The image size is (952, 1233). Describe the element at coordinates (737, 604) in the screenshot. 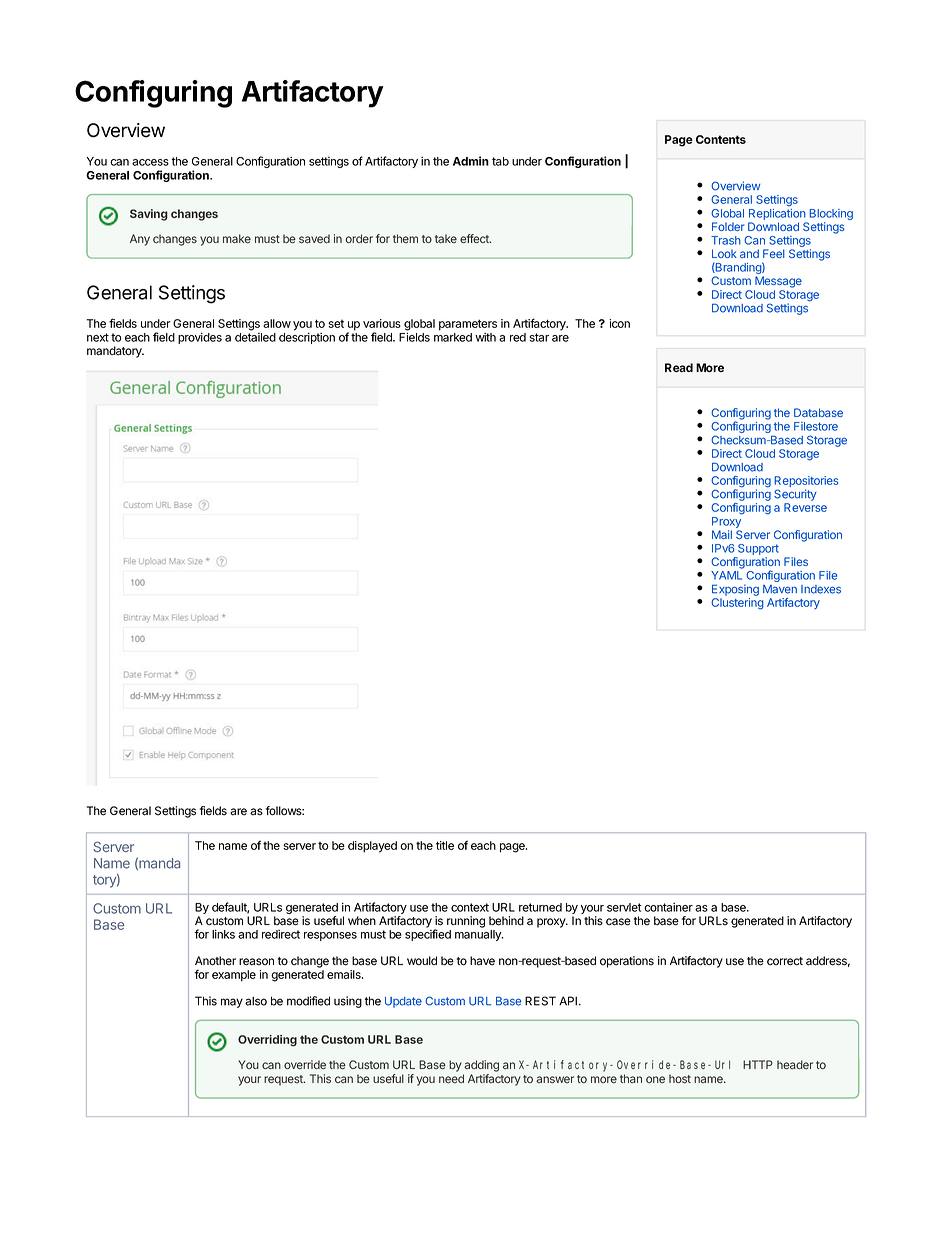

I see `Clustering` at that location.
